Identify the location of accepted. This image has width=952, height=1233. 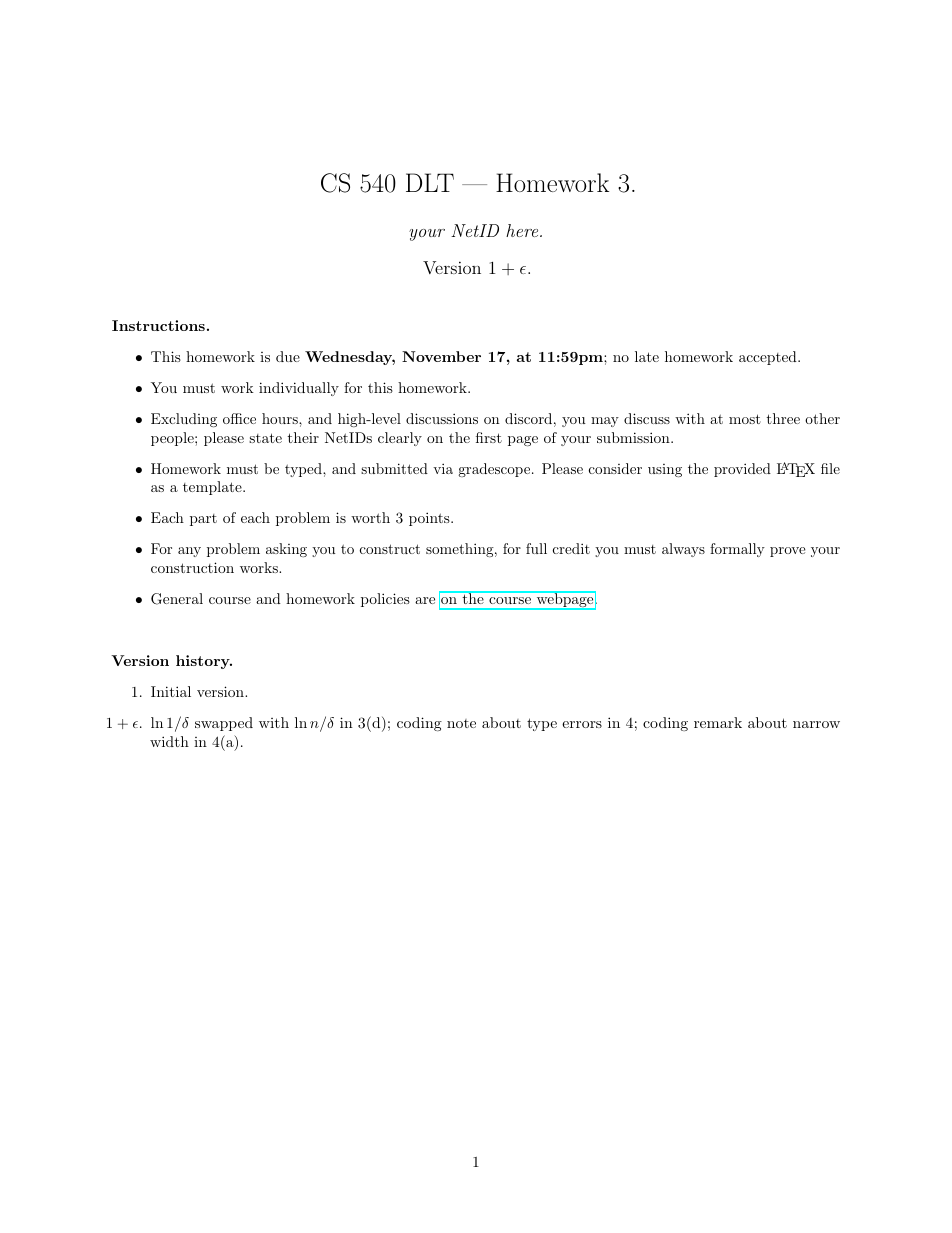
(769, 358).
